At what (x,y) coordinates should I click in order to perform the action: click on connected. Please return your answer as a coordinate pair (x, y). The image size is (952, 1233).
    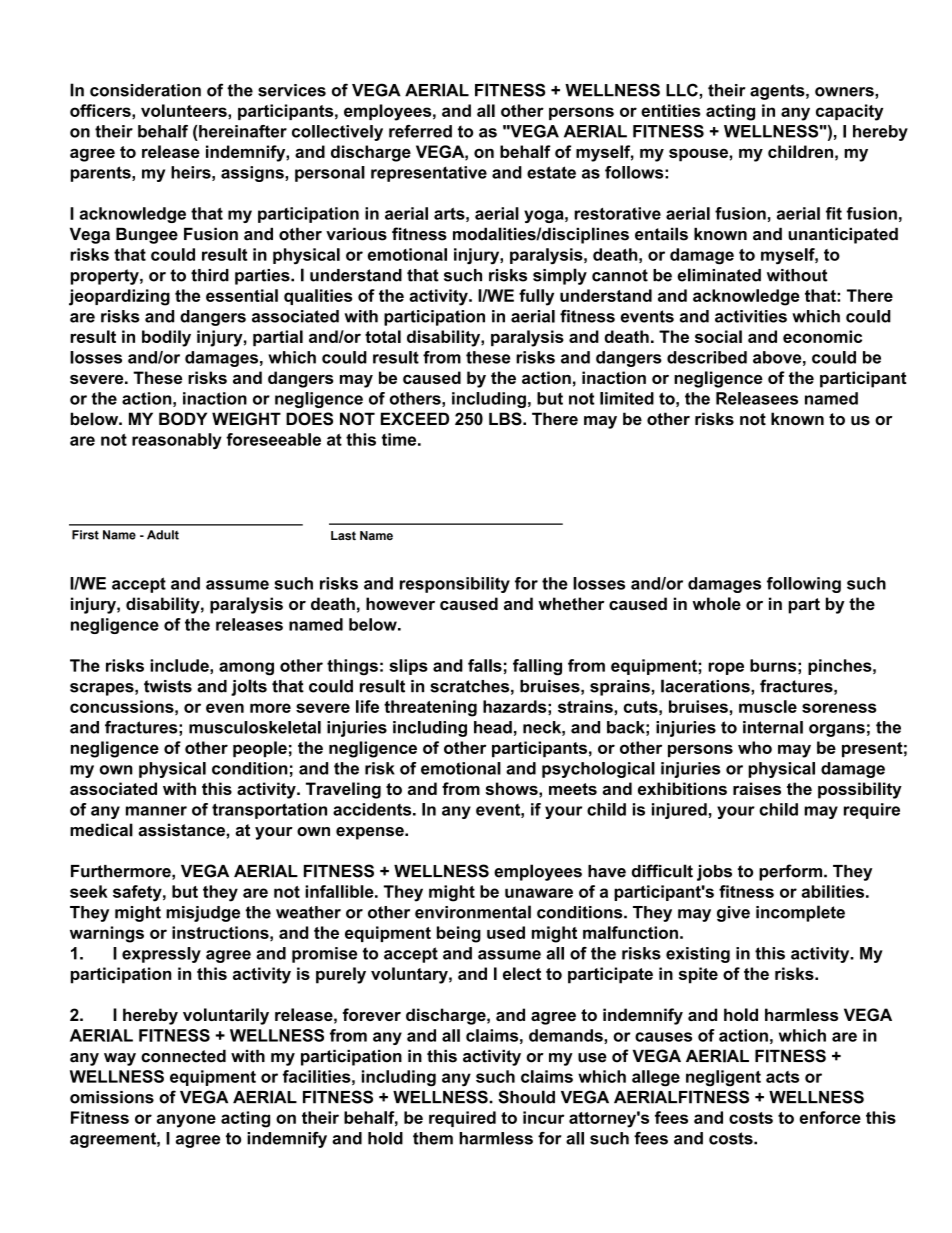
    Looking at the image, I should click on (183, 1056).
